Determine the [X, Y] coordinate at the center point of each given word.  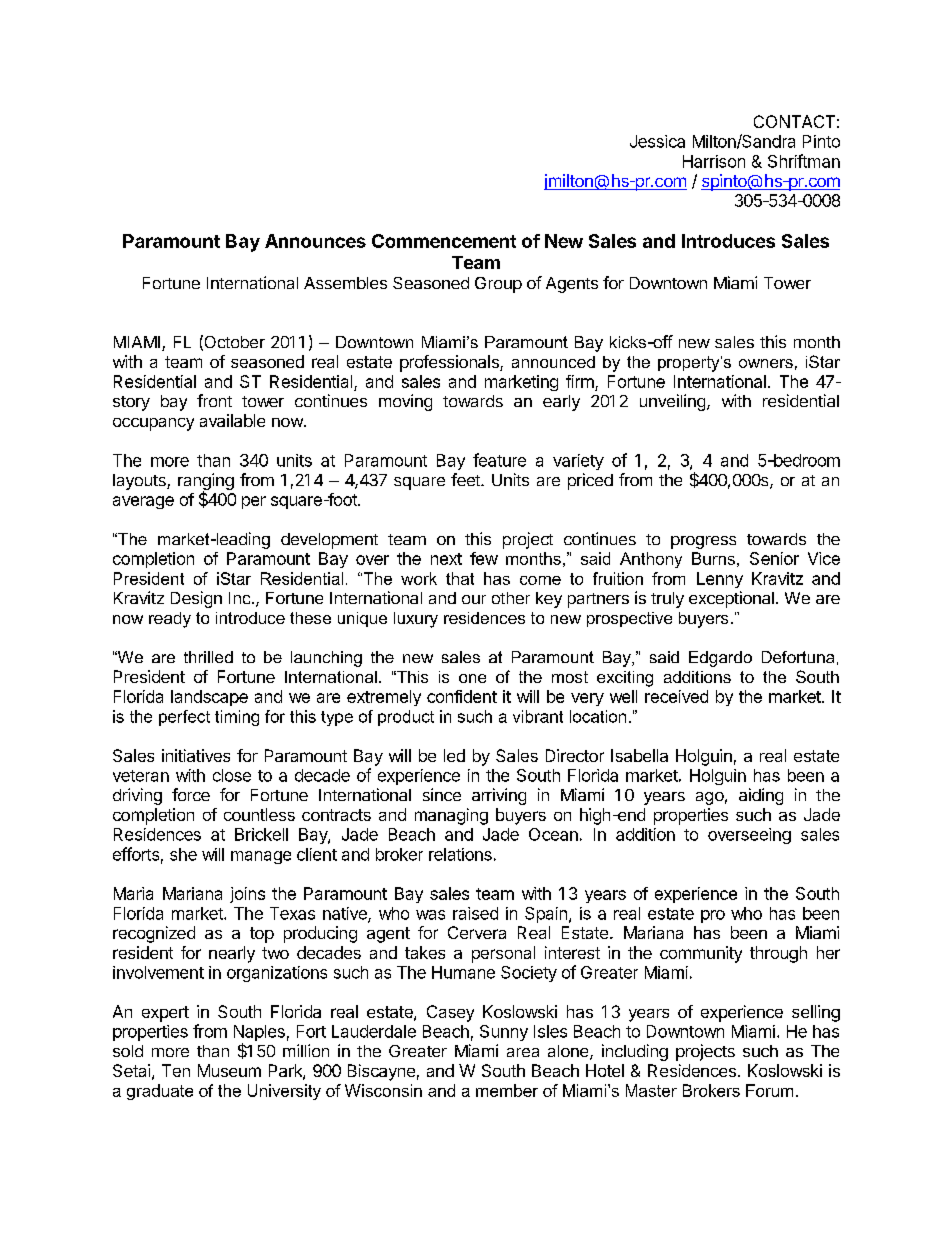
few [484, 558]
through [778, 954]
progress [703, 542]
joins [247, 895]
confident [462, 696]
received [676, 696]
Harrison [714, 161]
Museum [229, 1070]
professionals [450, 363]
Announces [315, 241]
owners [766, 363]
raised [475, 913]
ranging [206, 482]
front [214, 400]
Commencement [444, 241]
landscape [209, 698]
